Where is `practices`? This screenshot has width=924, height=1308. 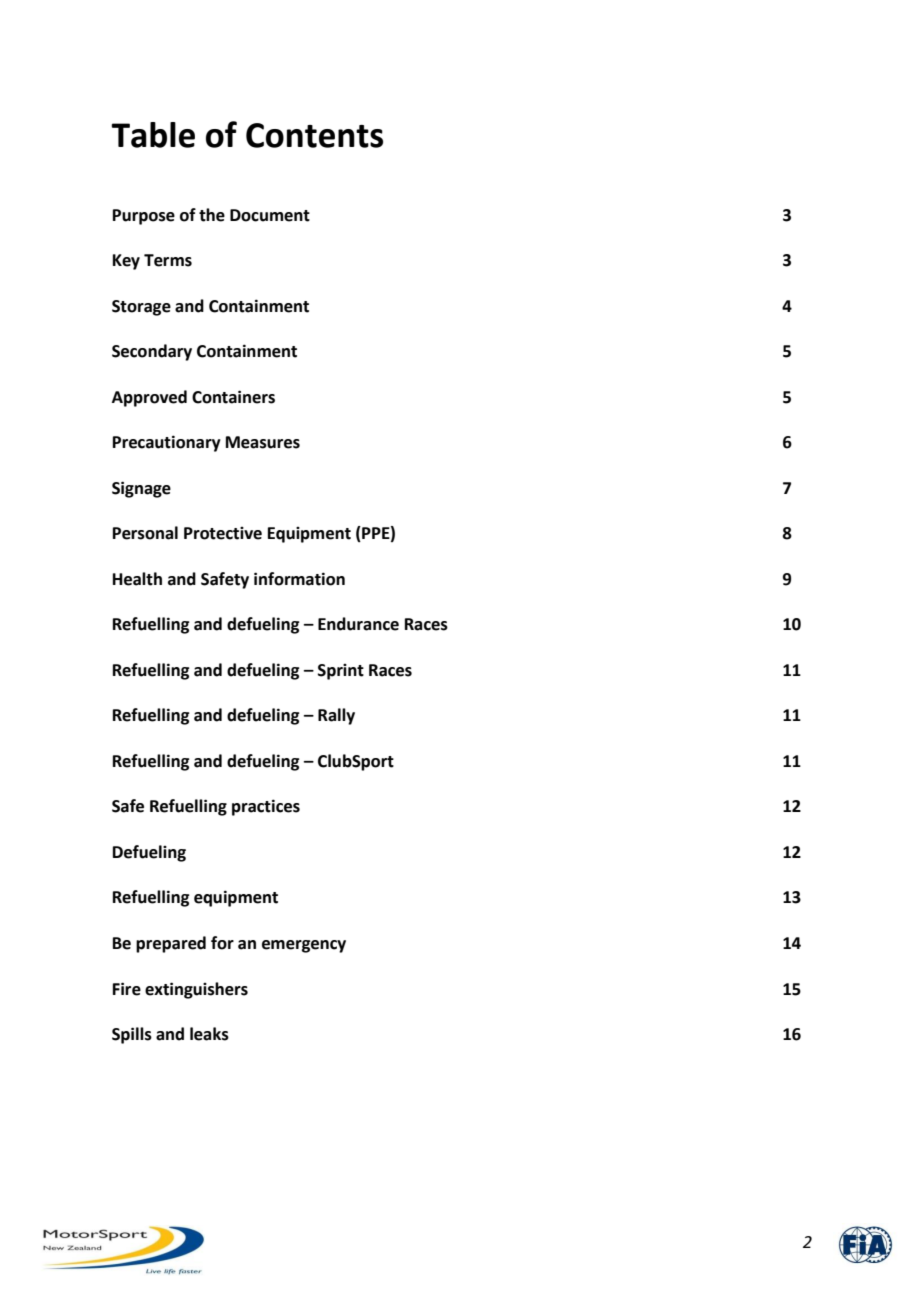
practices is located at coordinates (266, 807).
